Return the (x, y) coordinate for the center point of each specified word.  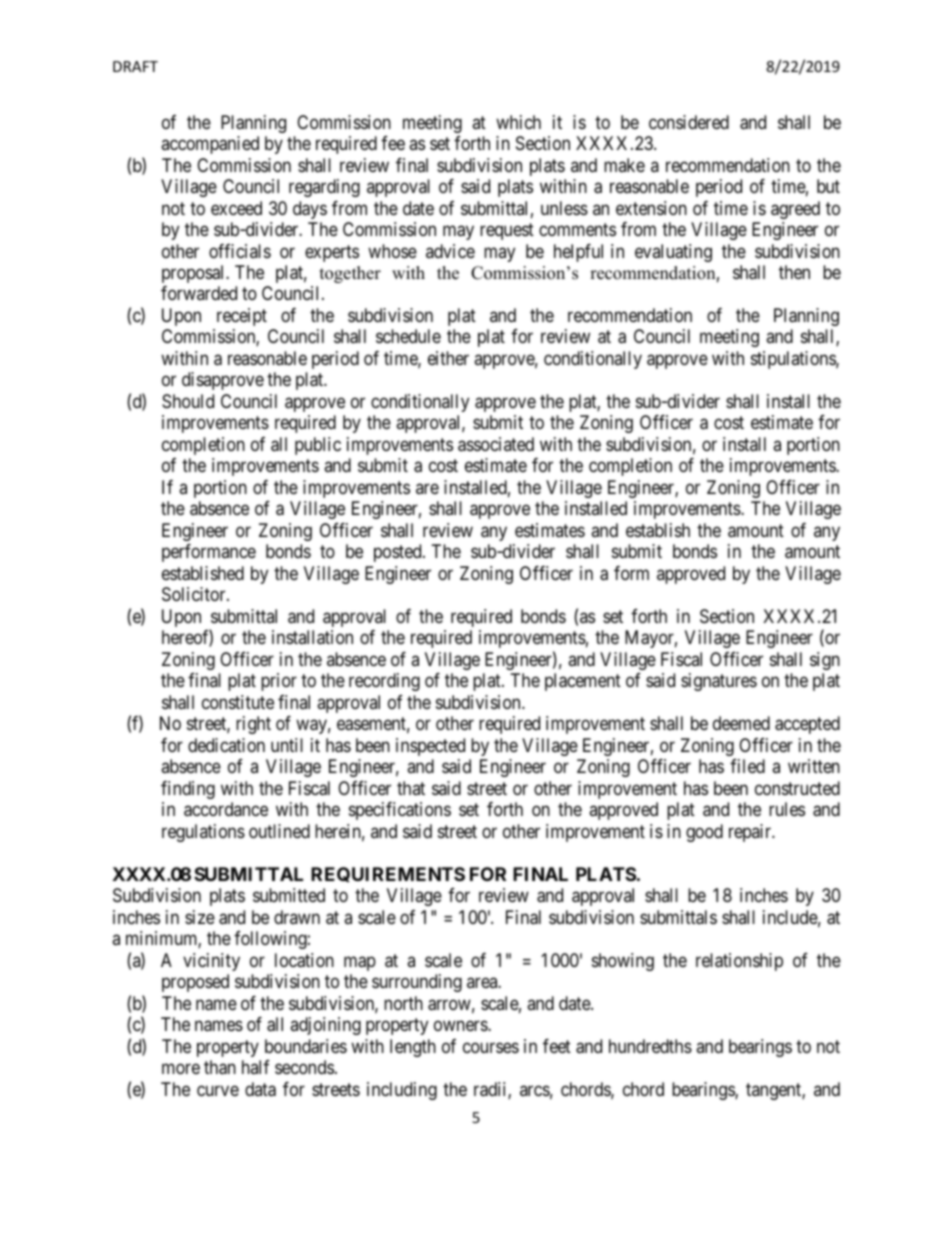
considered (689, 122)
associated (496, 444)
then (794, 272)
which (518, 122)
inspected (430, 747)
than (220, 1067)
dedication (226, 745)
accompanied (210, 145)
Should (188, 401)
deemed (741, 723)
